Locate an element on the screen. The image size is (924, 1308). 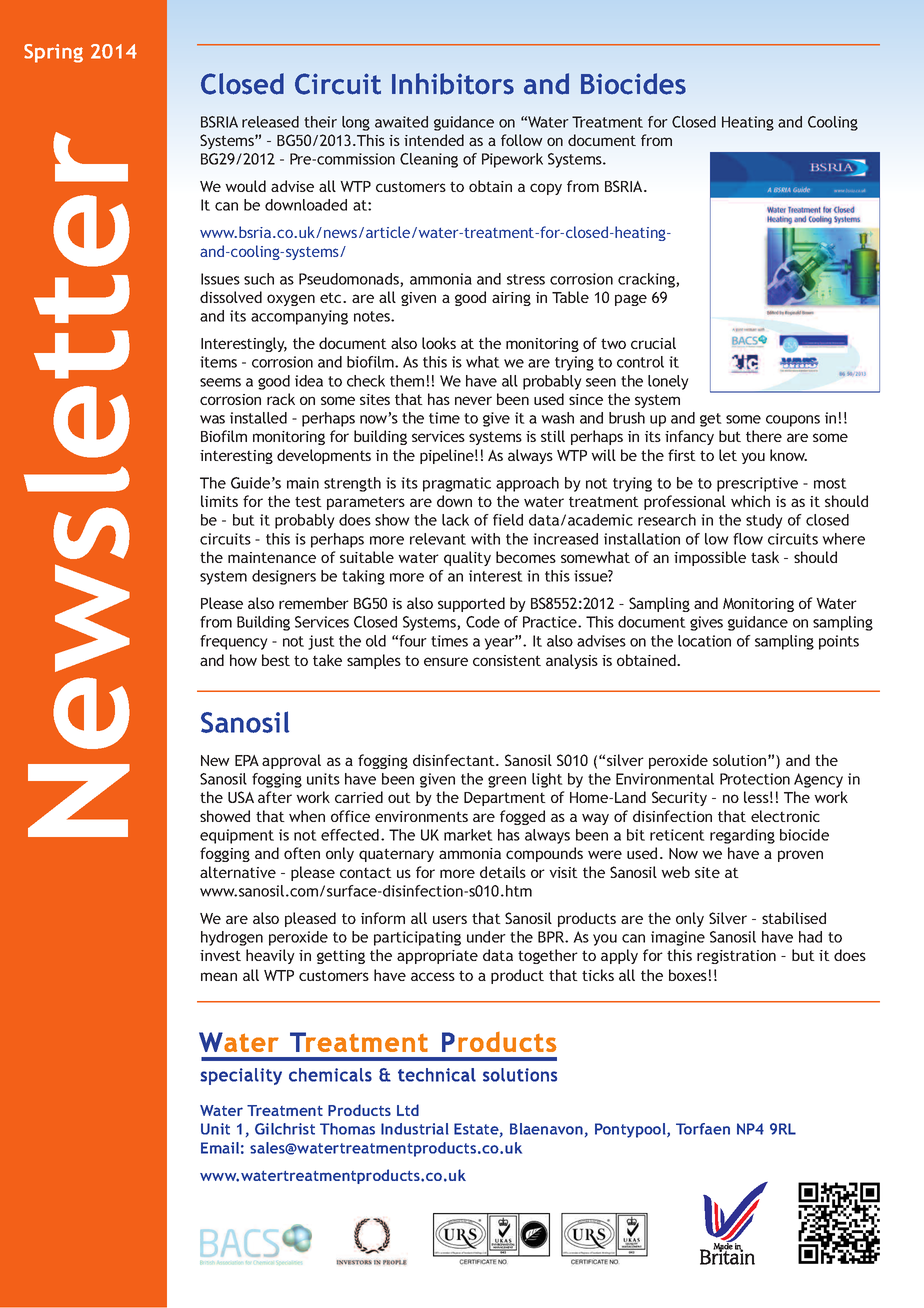
equipment is located at coordinates (237, 836).
